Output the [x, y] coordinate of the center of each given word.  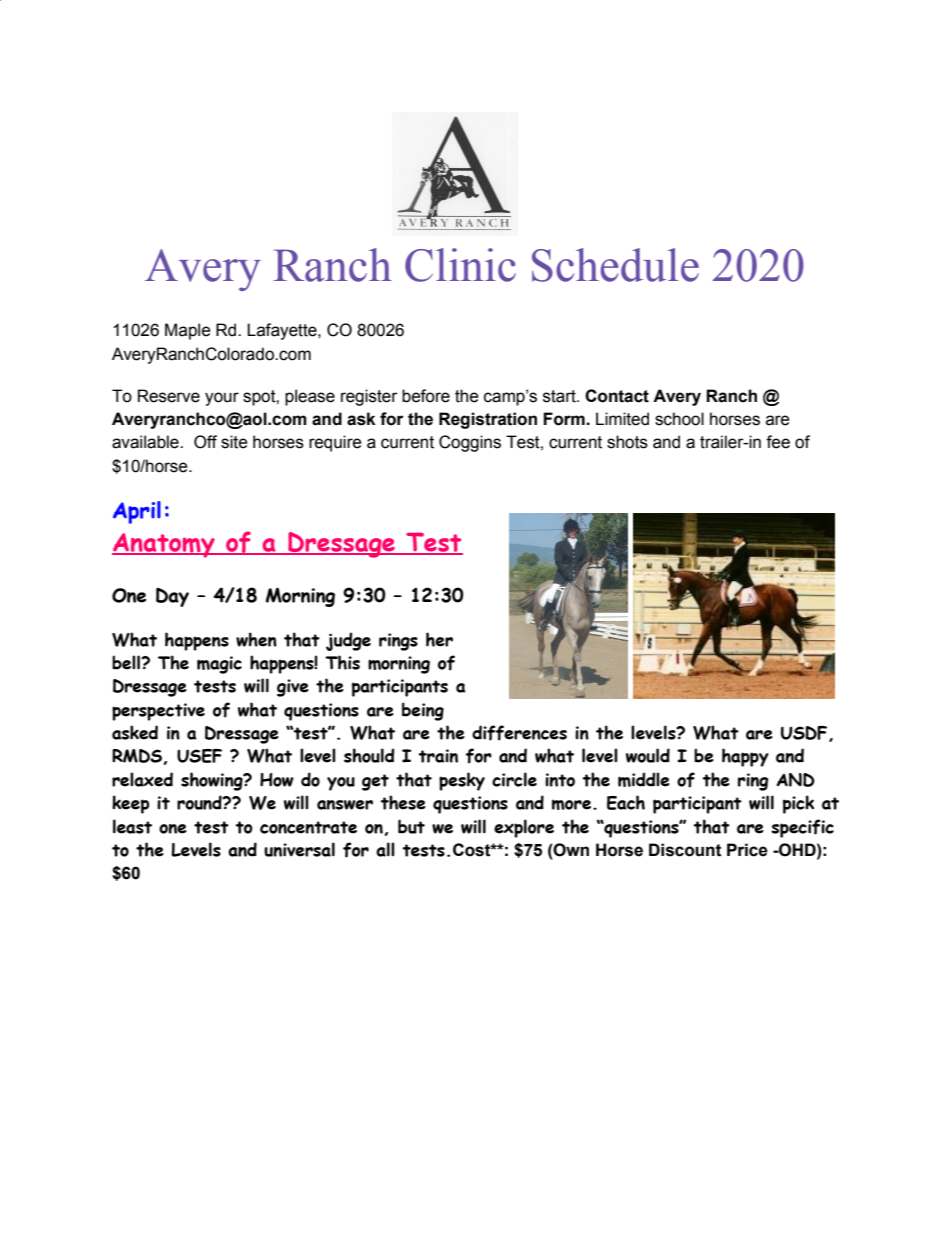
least [132, 826]
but [411, 826]
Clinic [460, 265]
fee [778, 442]
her [439, 639]
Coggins [470, 443]
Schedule [615, 265]
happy [745, 757]
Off [205, 442]
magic [219, 665]
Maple [188, 331]
